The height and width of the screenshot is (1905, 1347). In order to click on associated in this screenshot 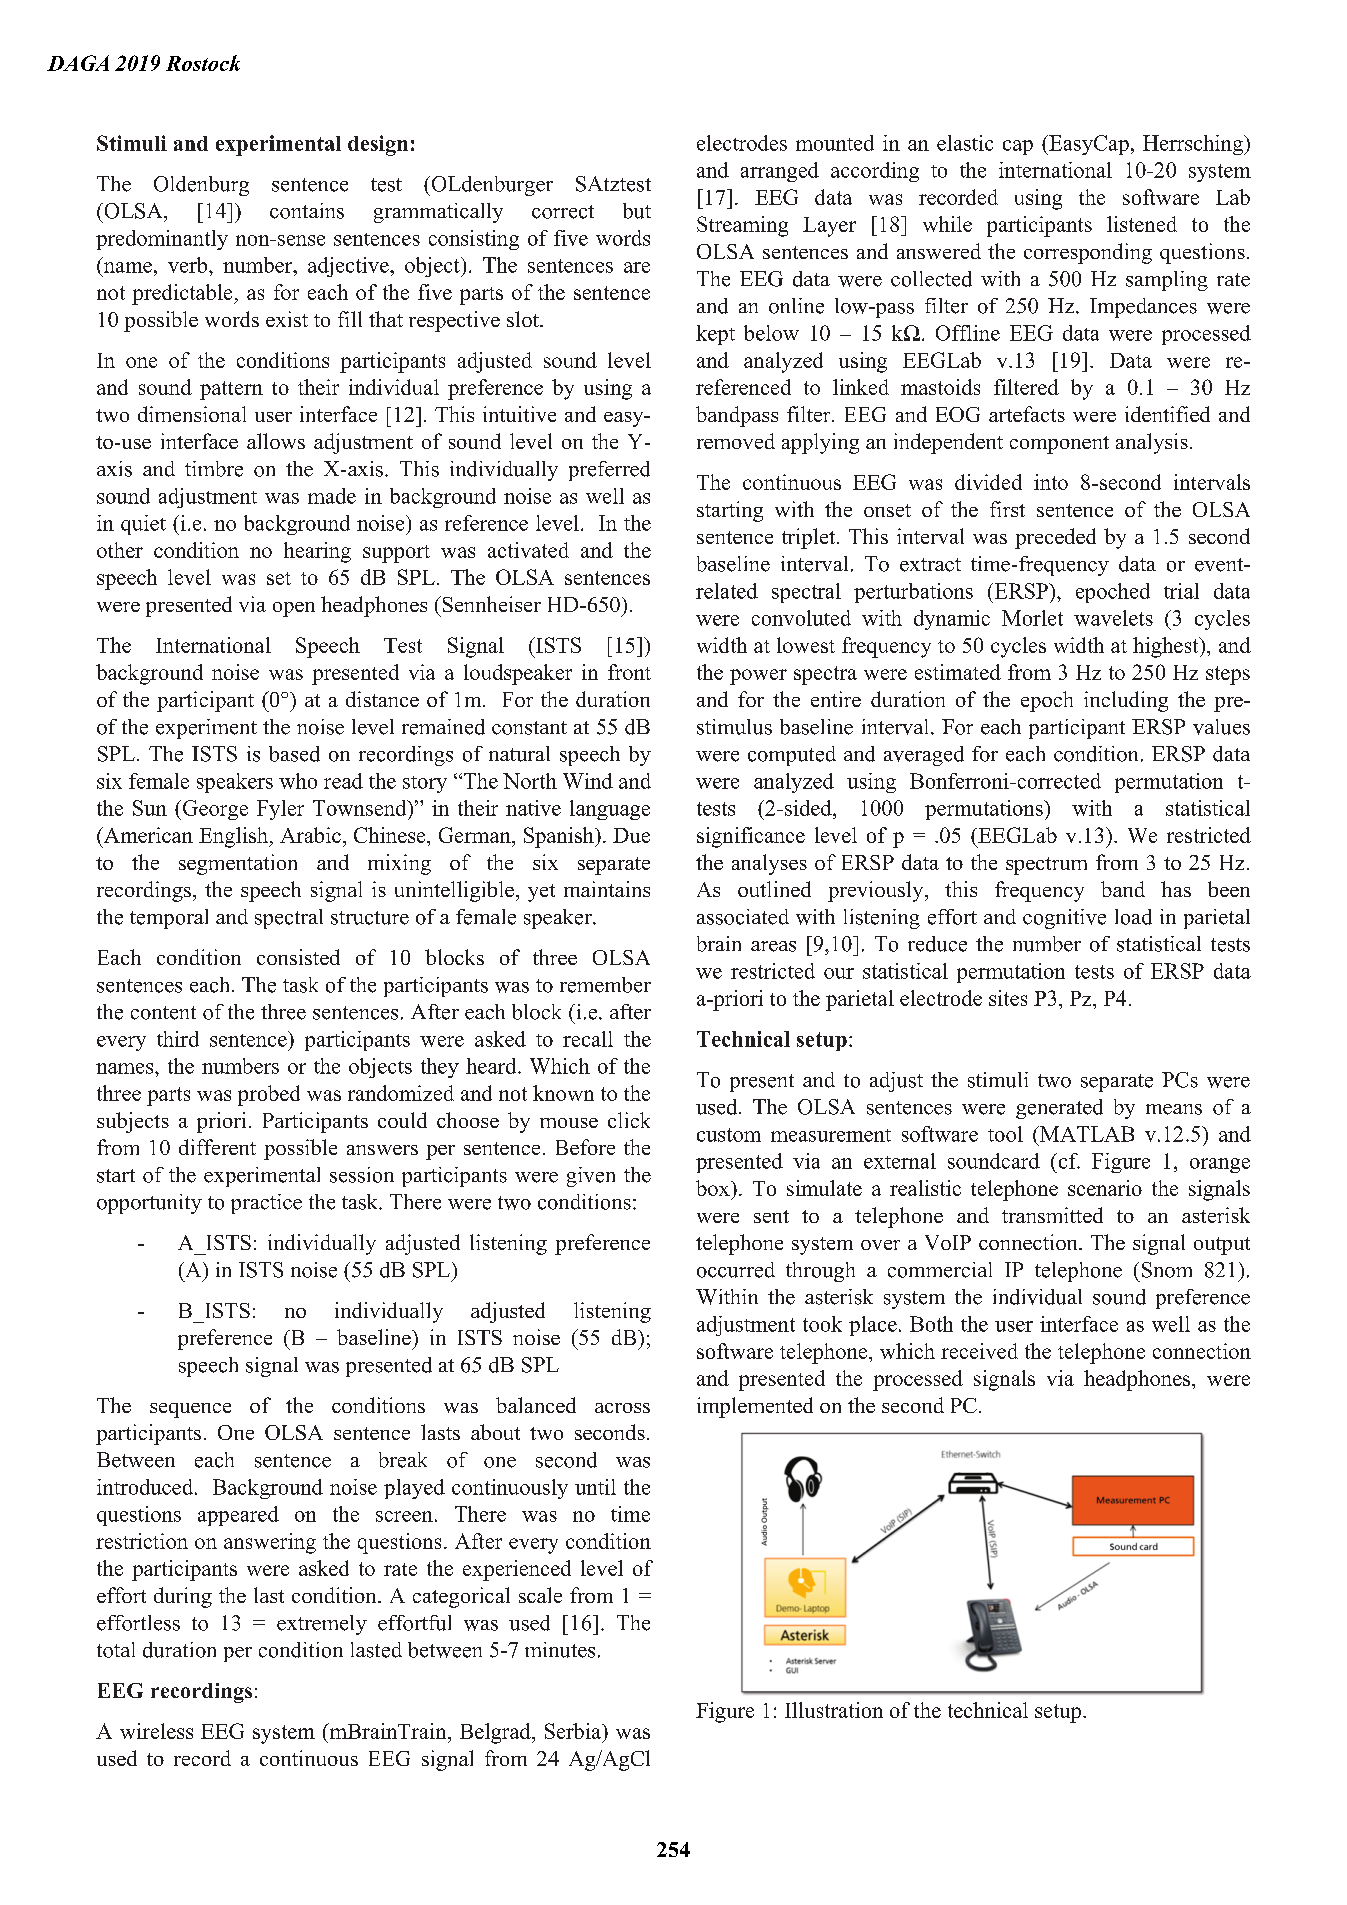, I will do `click(743, 917)`.
